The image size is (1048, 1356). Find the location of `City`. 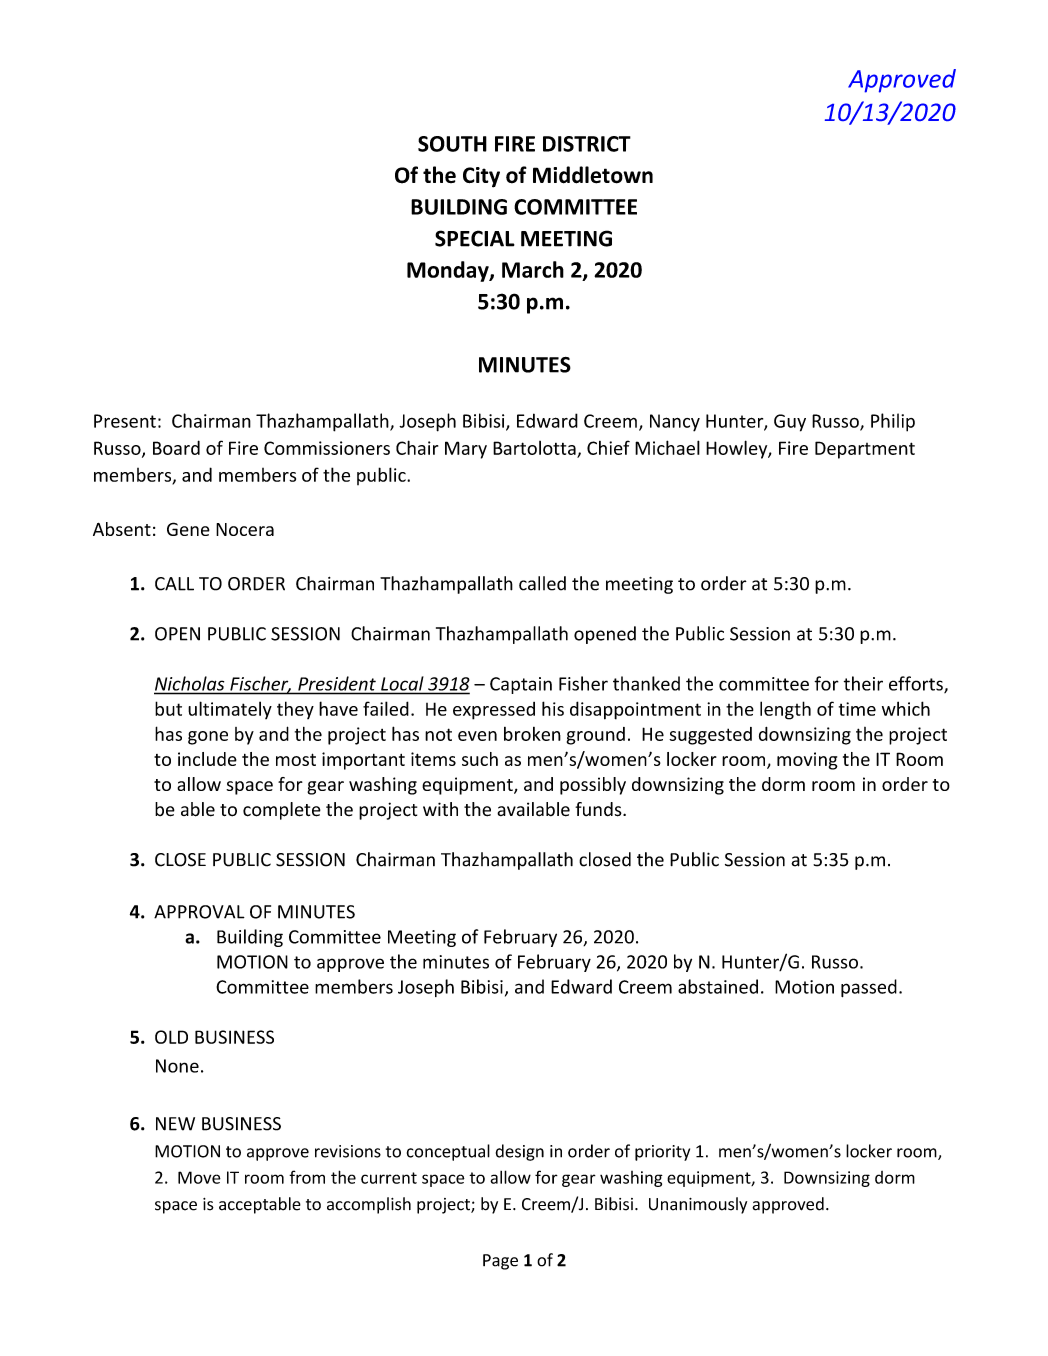

City is located at coordinates (481, 177).
